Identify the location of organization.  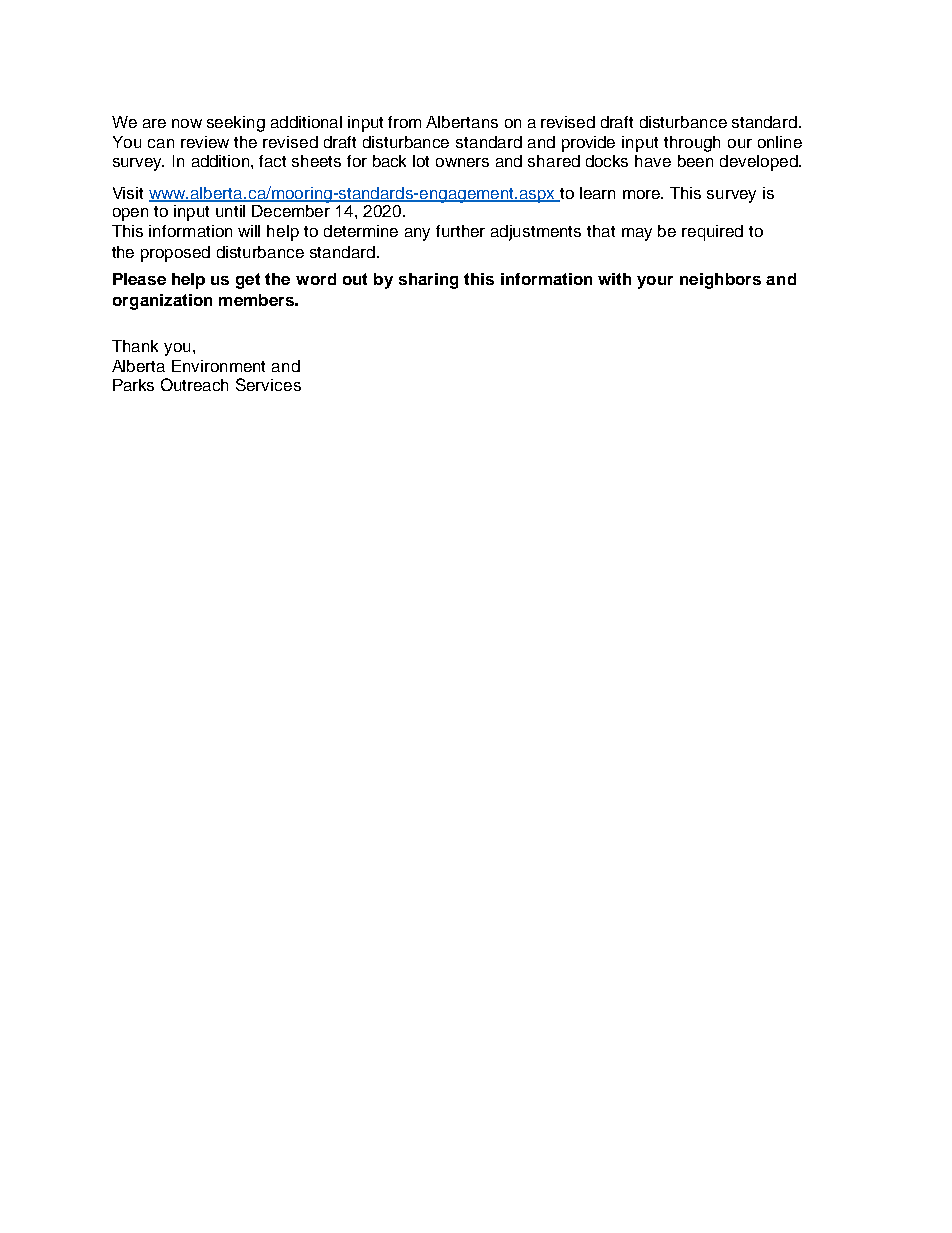
(162, 302).
